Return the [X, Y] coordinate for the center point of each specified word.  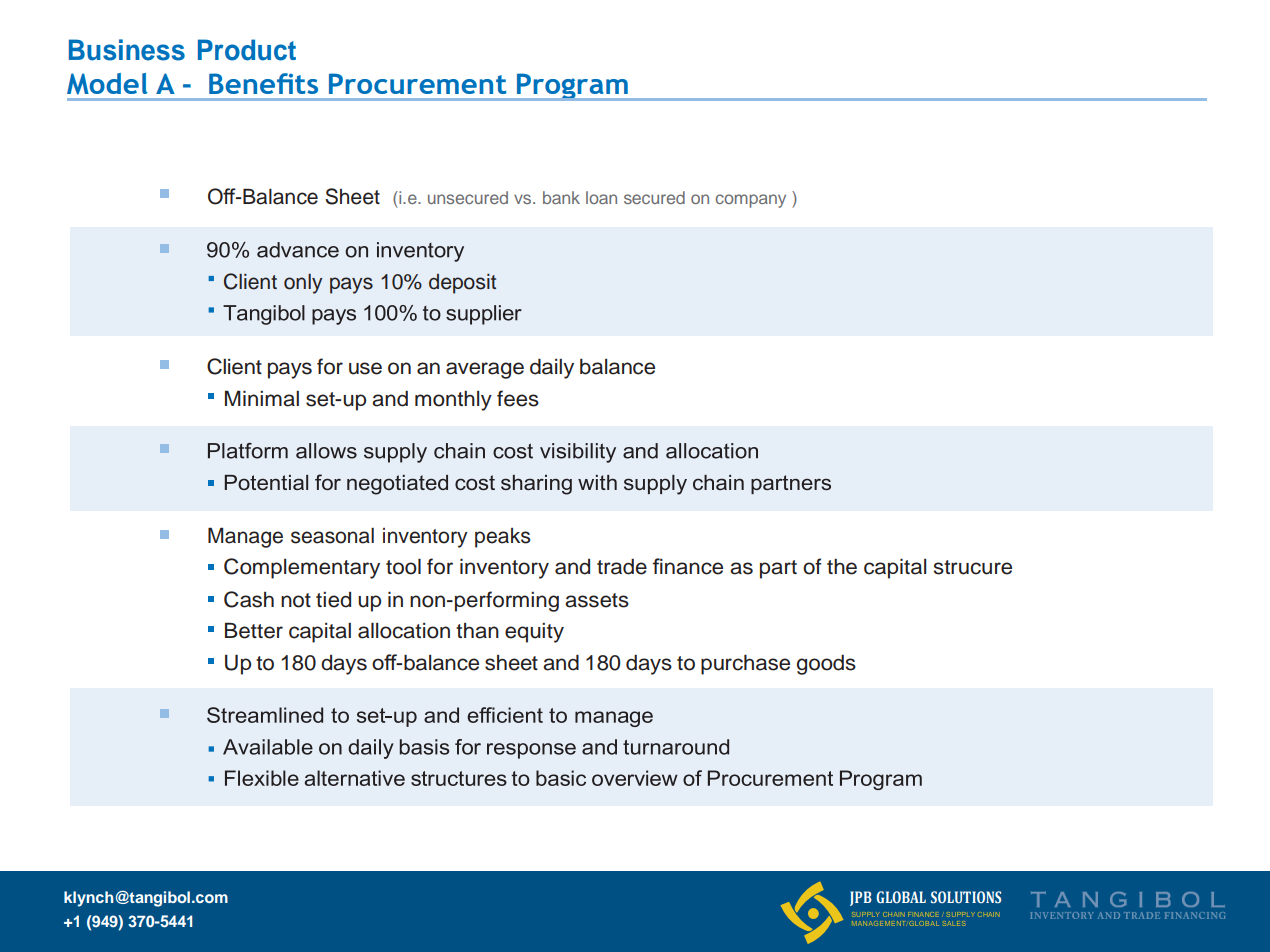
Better [254, 630]
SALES [954, 923]
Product [247, 50]
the [842, 567]
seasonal [332, 536]
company [751, 201]
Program [572, 87]
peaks [502, 538]
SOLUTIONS [966, 897]
